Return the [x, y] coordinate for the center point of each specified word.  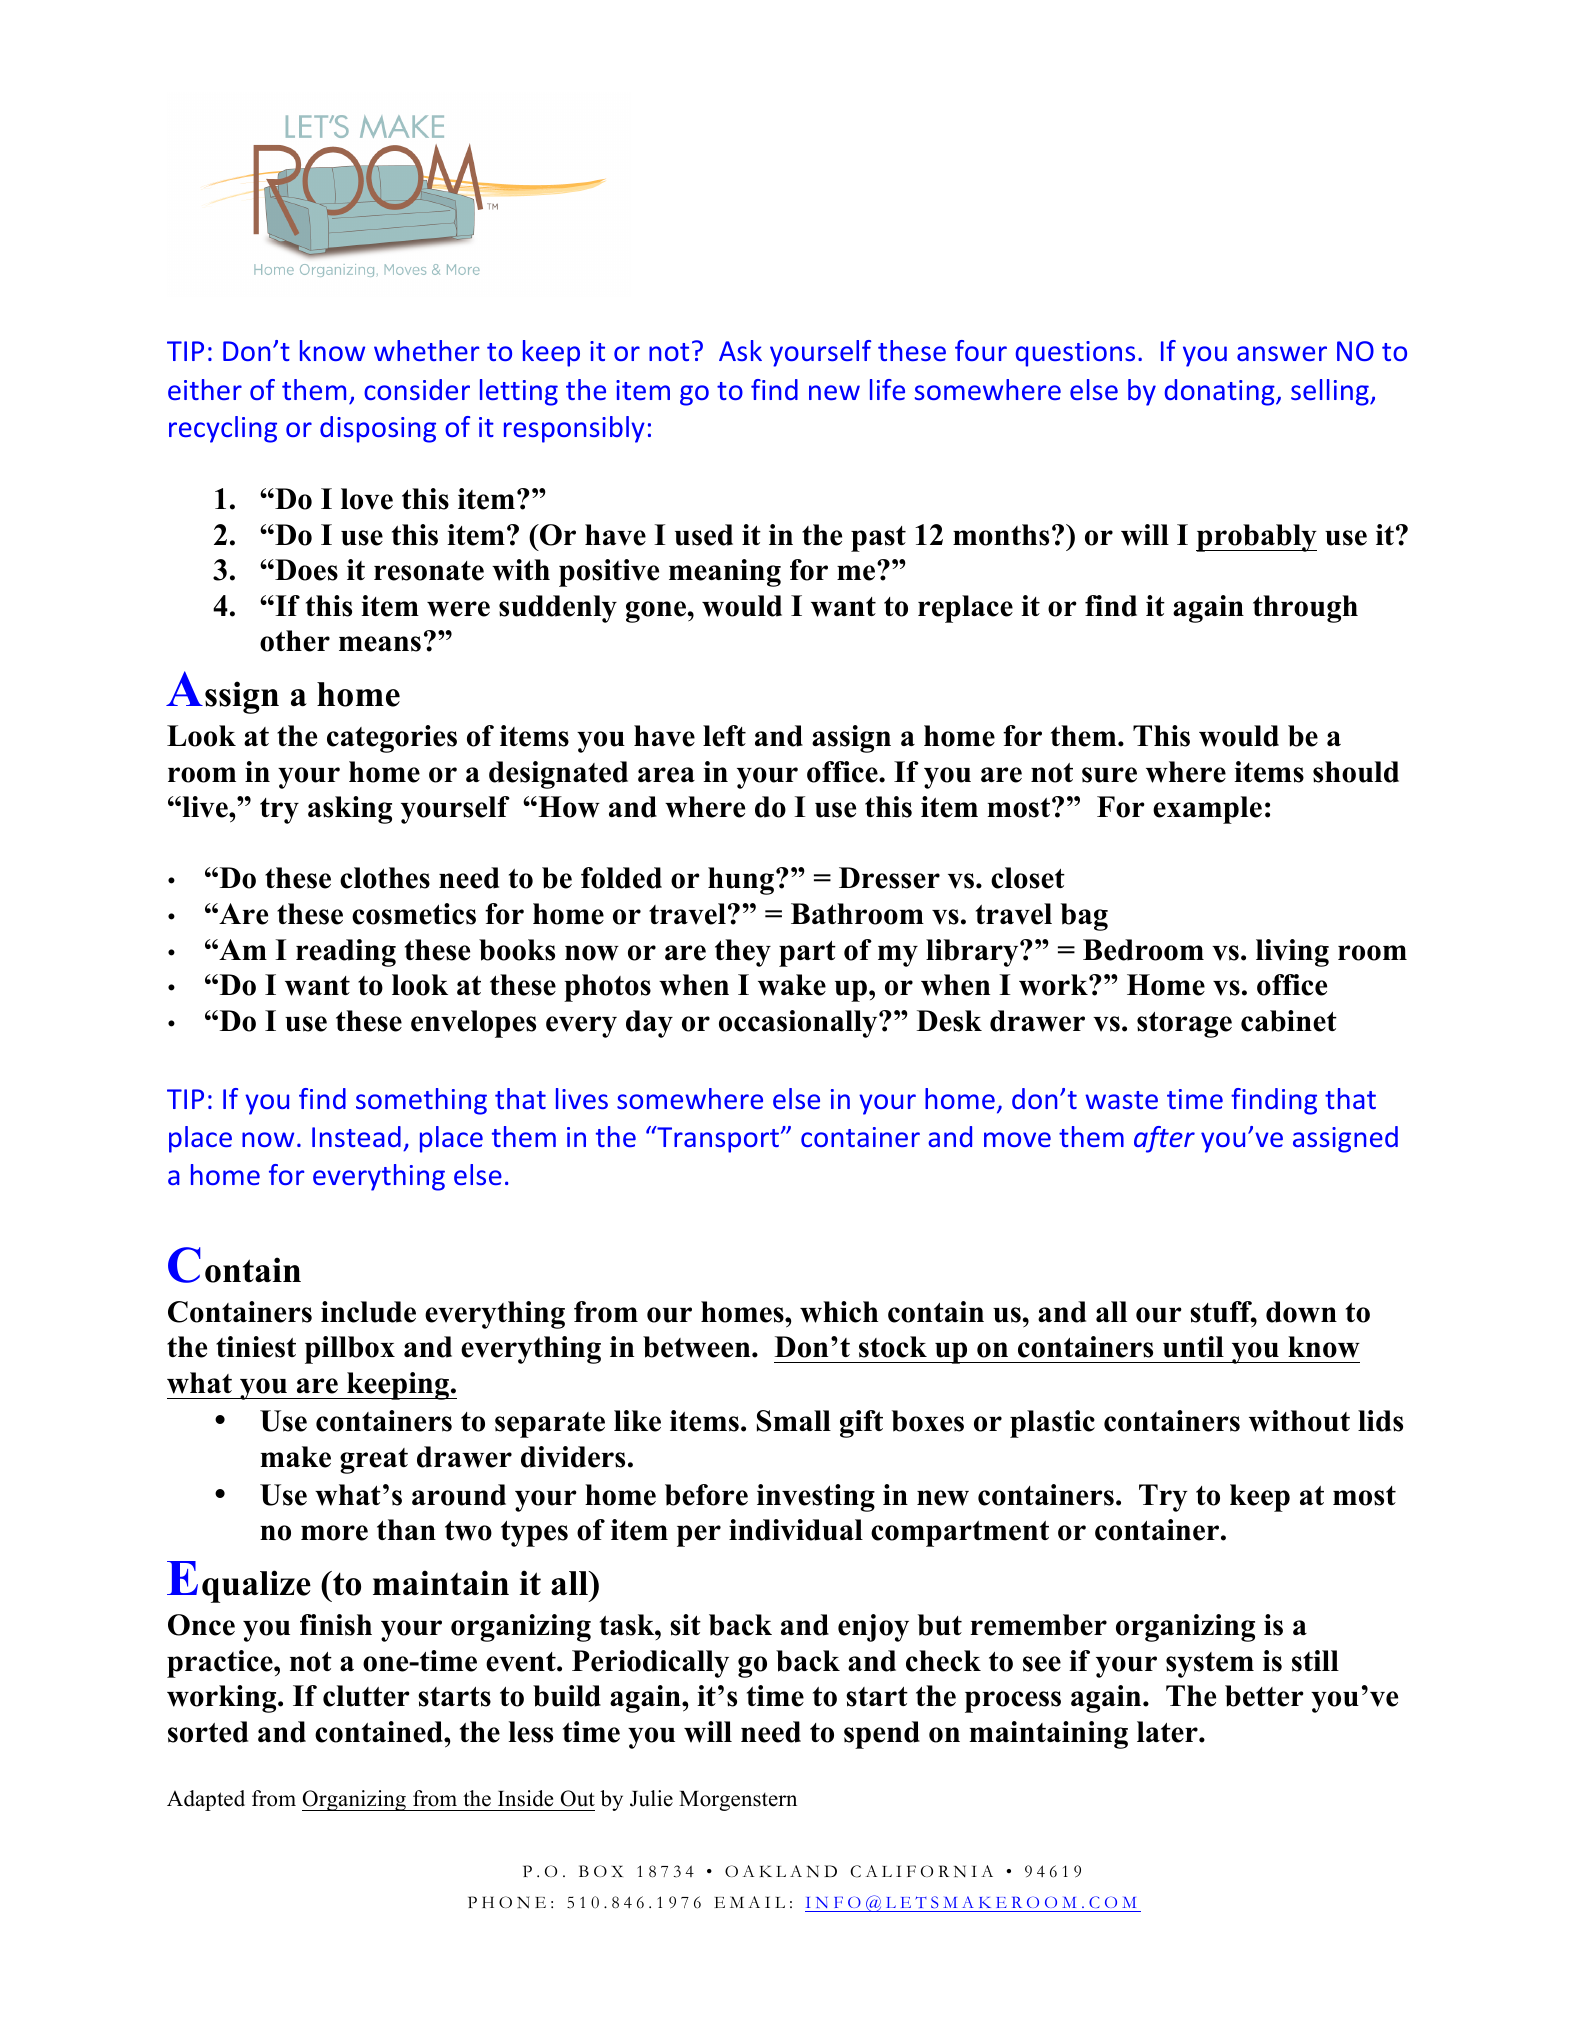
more [334, 1533]
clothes [385, 878]
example [1207, 810]
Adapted [206, 1800]
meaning [725, 573]
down [1301, 1312]
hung [742, 881]
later [1168, 1732]
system [1210, 1665]
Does [305, 570]
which [839, 1312]
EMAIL [749, 1902]
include [368, 1312]
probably [1256, 538]
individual [796, 1530]
